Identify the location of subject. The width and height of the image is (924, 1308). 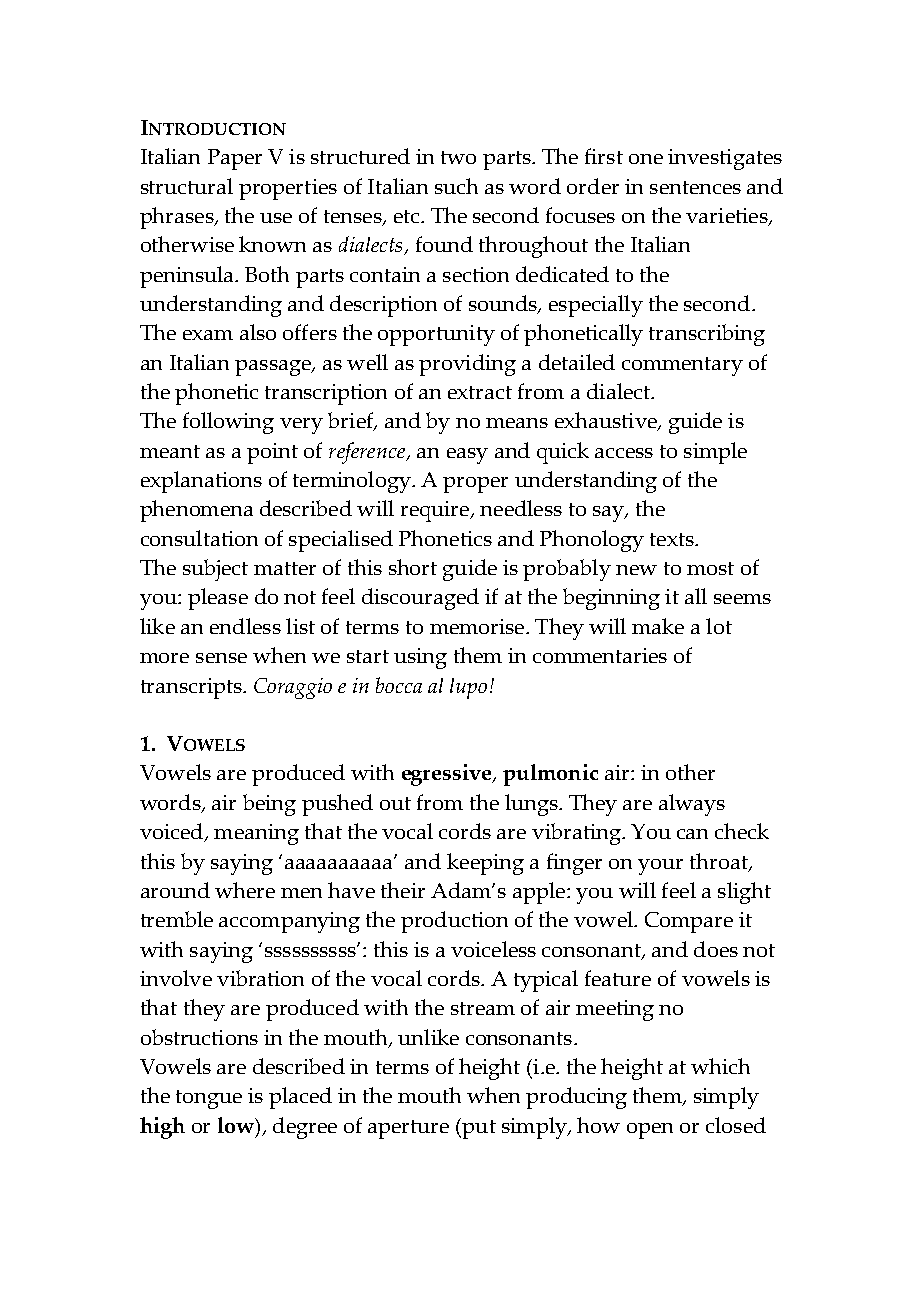
(215, 570).
